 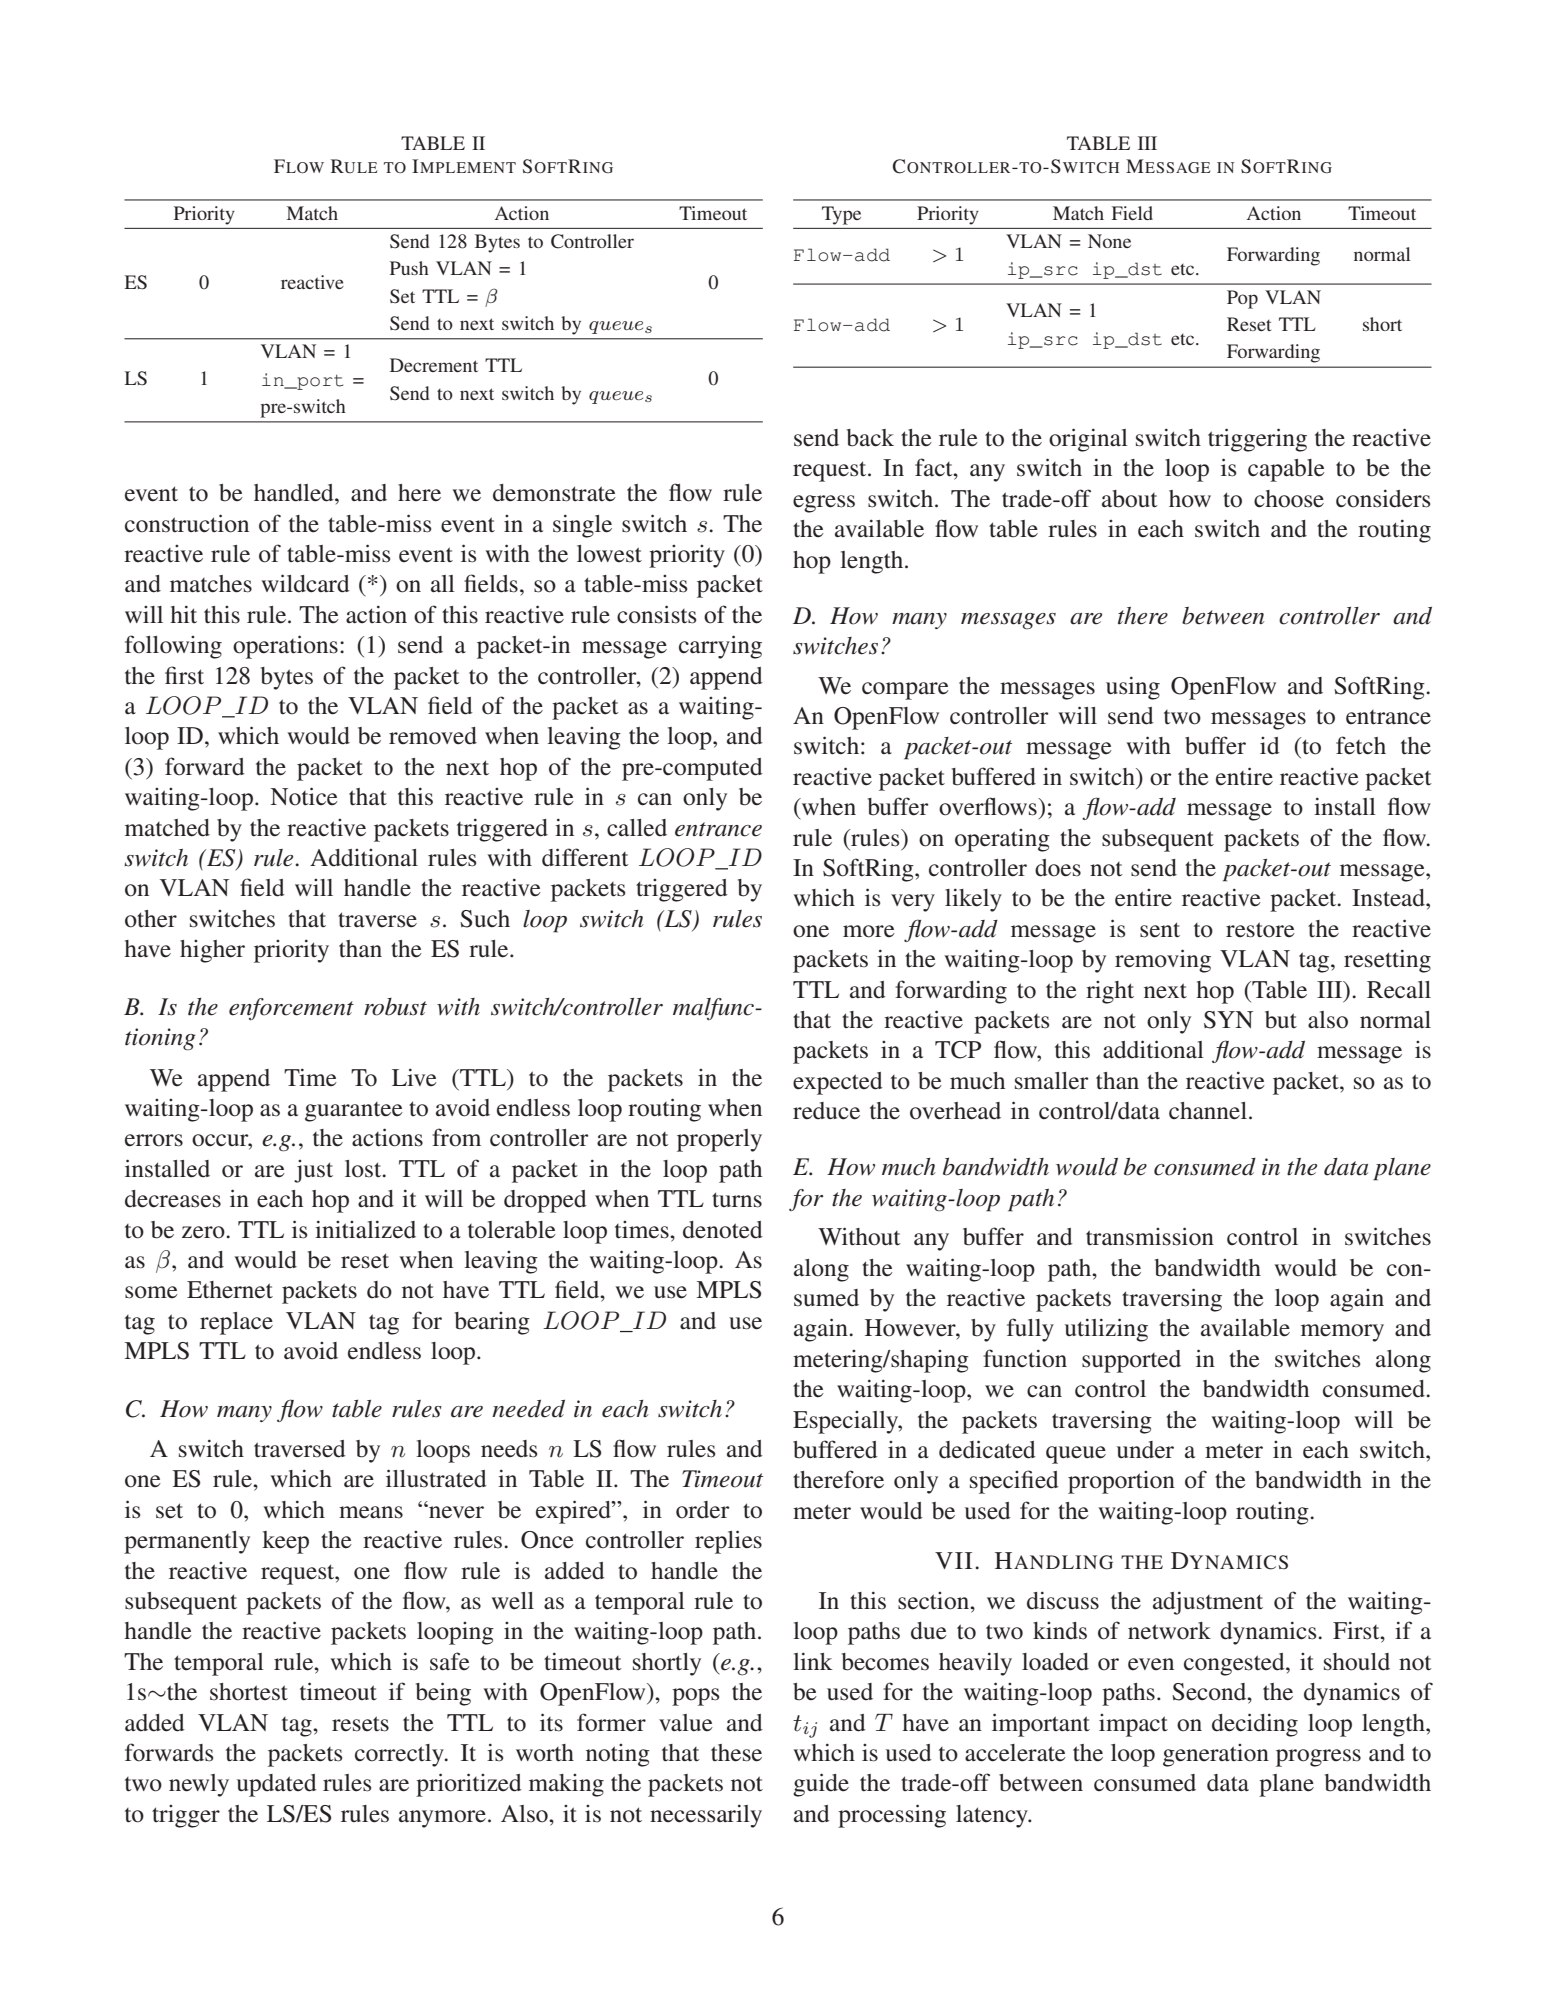 I want to click on Ethernet, so click(x=230, y=1290).
